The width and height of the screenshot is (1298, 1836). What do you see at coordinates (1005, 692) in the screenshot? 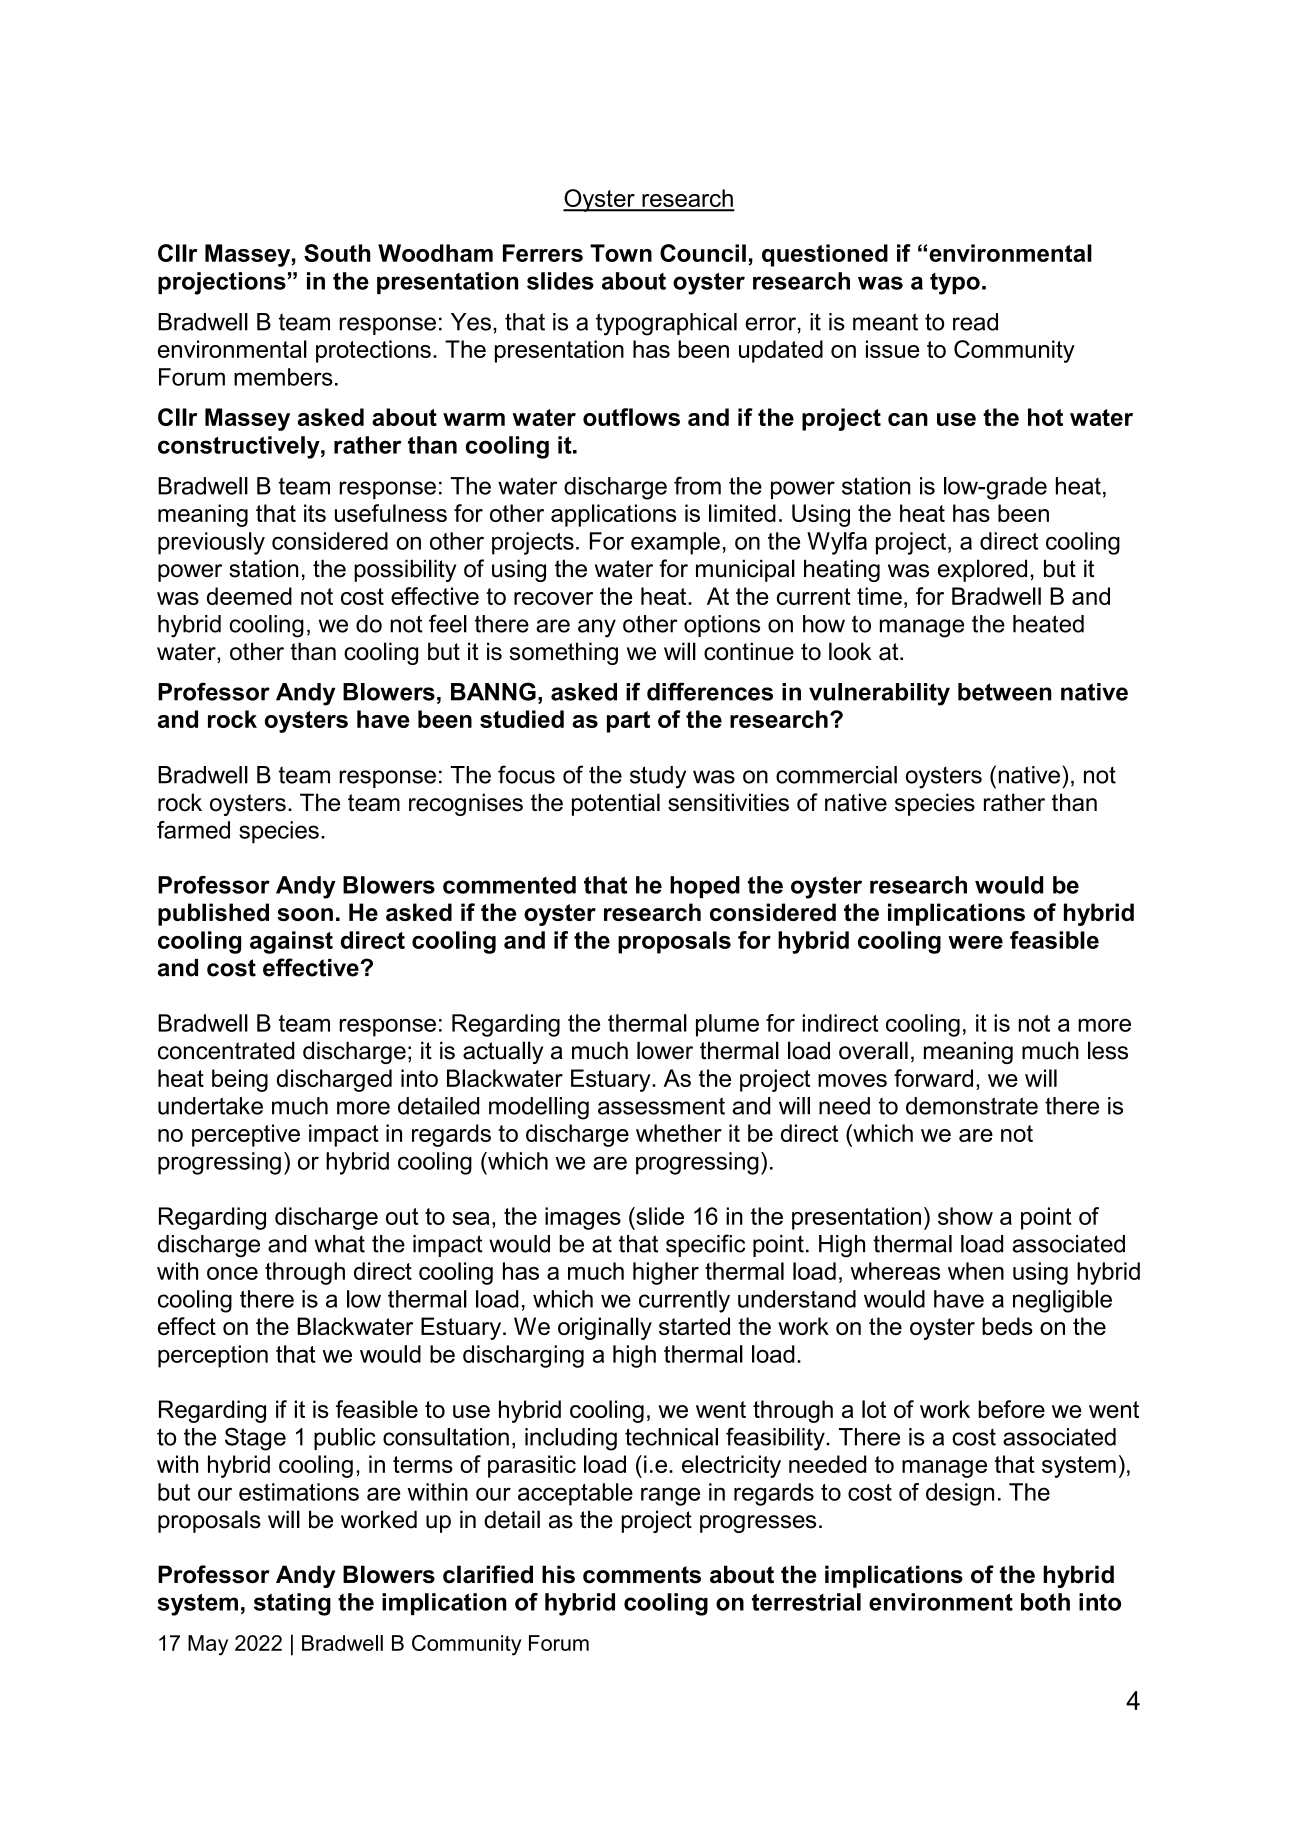
I see `between` at bounding box center [1005, 692].
